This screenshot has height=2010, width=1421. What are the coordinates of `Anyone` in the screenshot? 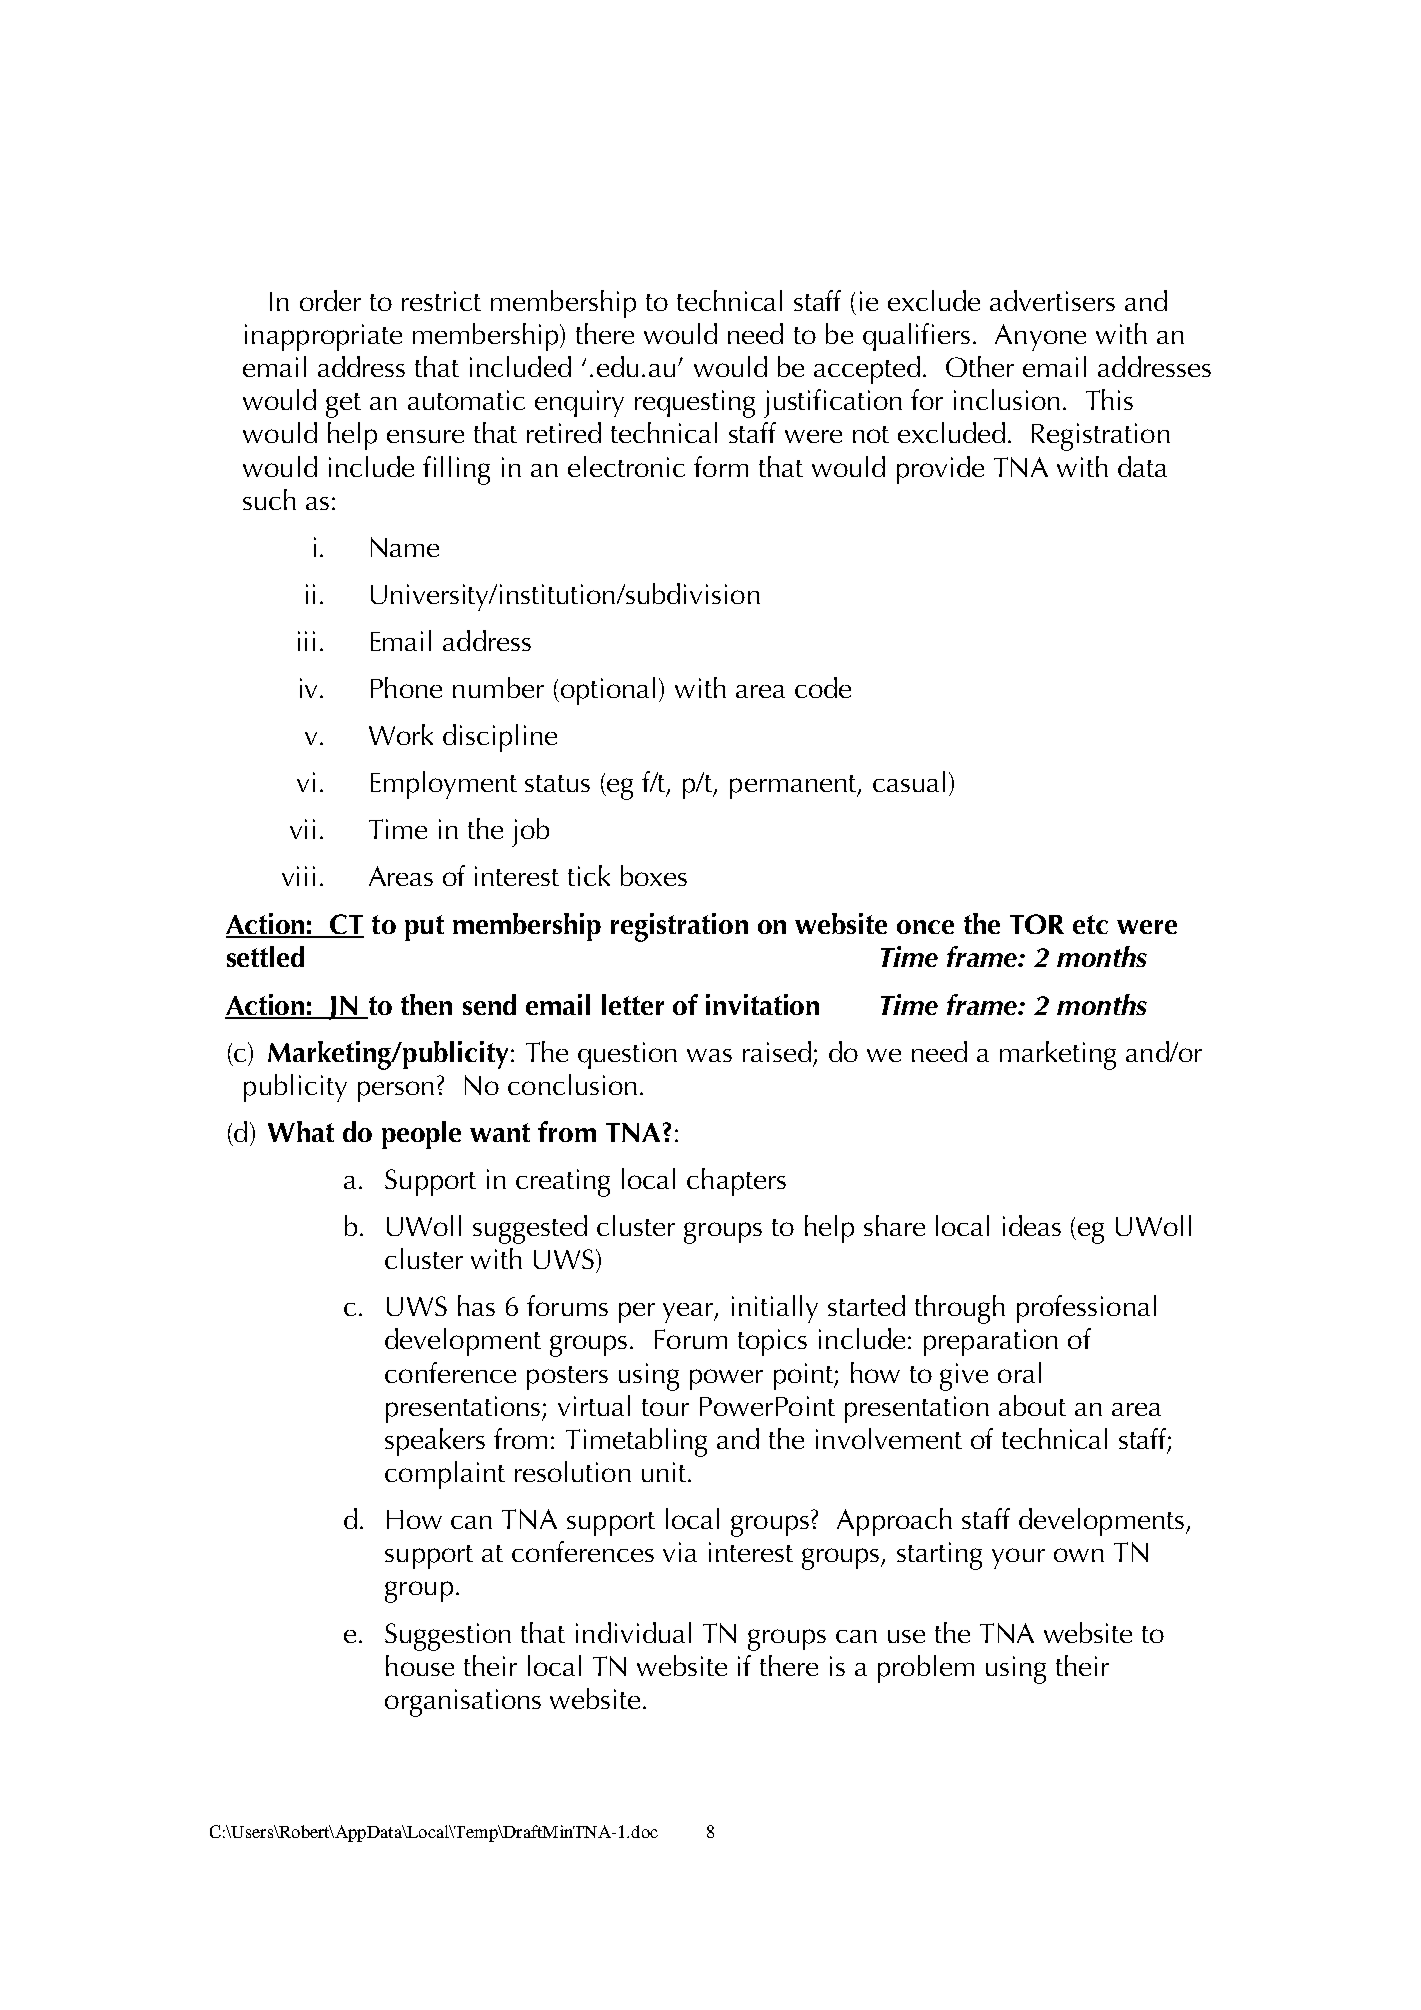 It's located at (1040, 337).
